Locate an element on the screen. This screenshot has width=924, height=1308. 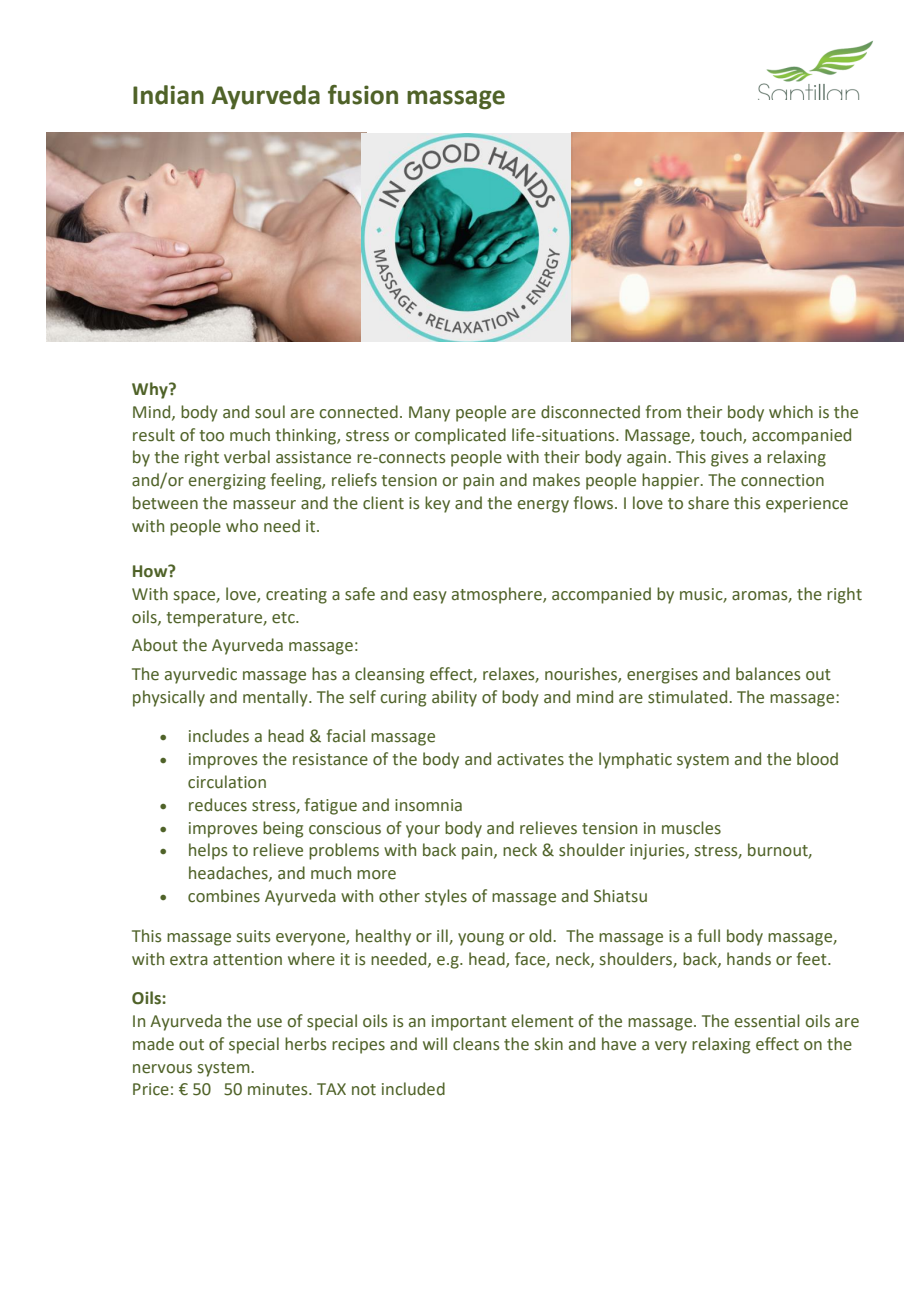
minutes is located at coordinates (279, 1089).
